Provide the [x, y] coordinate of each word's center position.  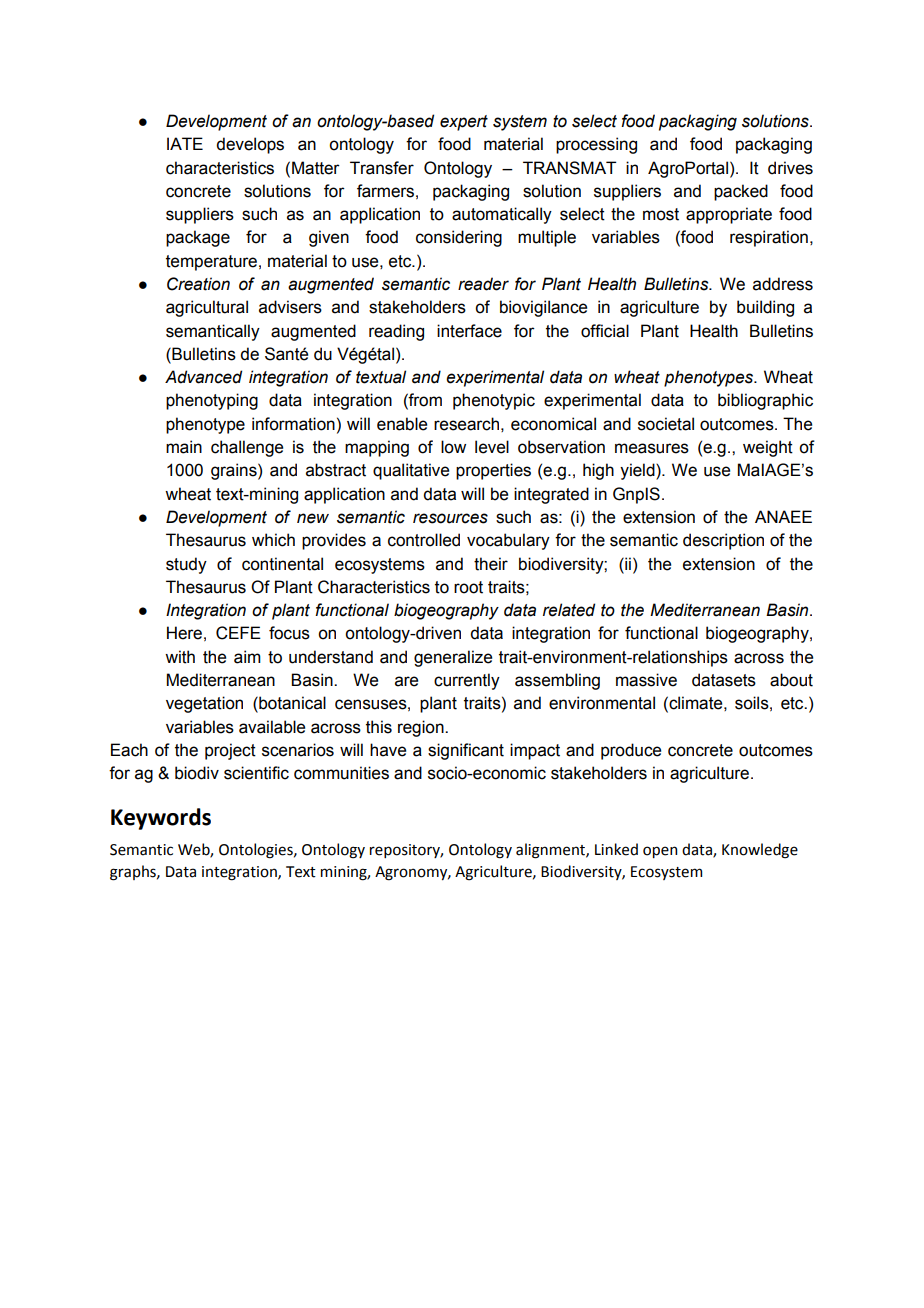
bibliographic [765, 401]
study [186, 565]
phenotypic [494, 401]
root [468, 587]
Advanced [203, 377]
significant [466, 751]
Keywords [161, 819]
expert [464, 123]
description [723, 541]
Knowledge [760, 851]
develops [250, 145]
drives [790, 168]
